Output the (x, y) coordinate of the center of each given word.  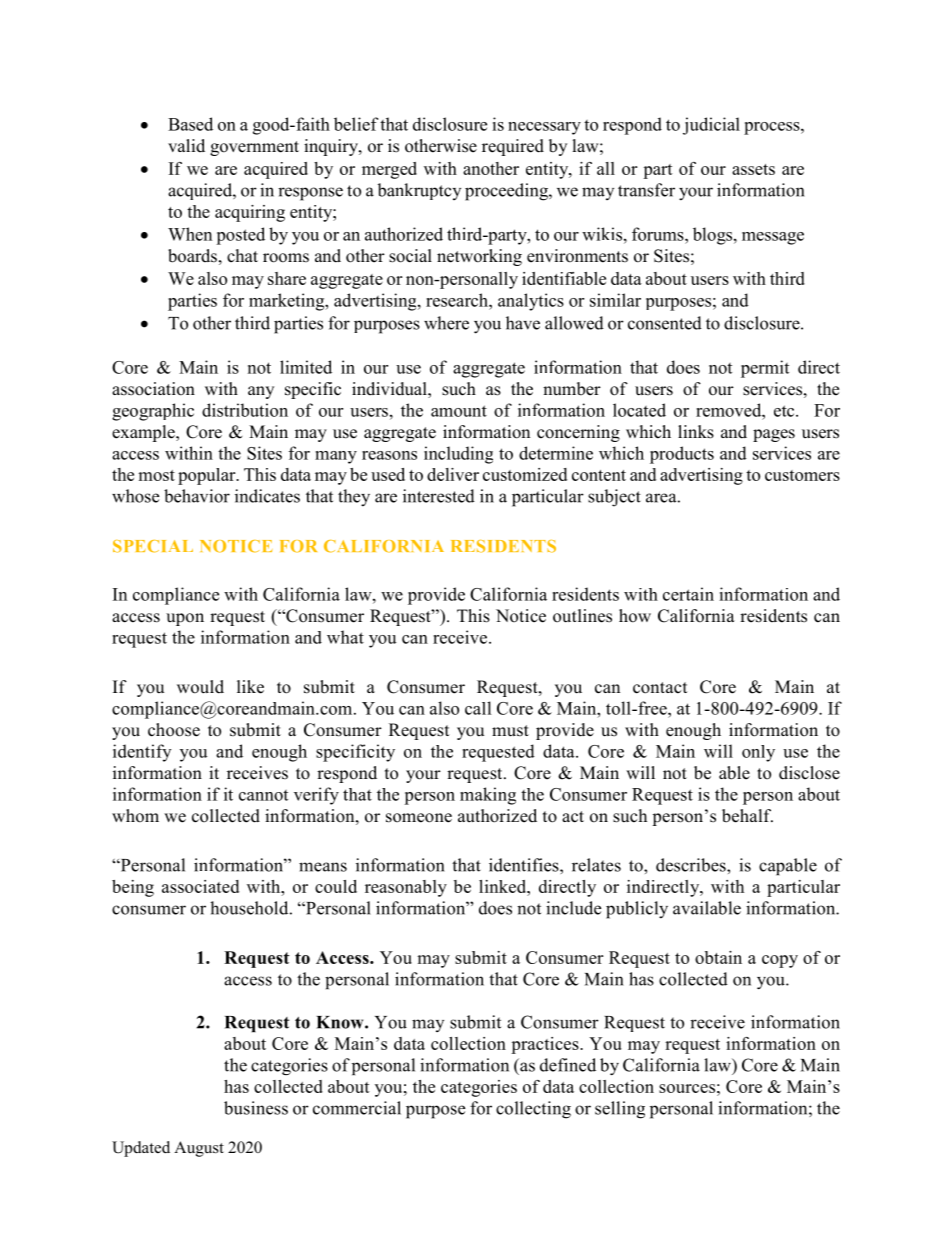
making (488, 796)
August (199, 1149)
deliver (453, 474)
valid (186, 145)
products (682, 455)
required (513, 147)
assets (753, 169)
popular (208, 476)
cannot (263, 795)
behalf (747, 816)
